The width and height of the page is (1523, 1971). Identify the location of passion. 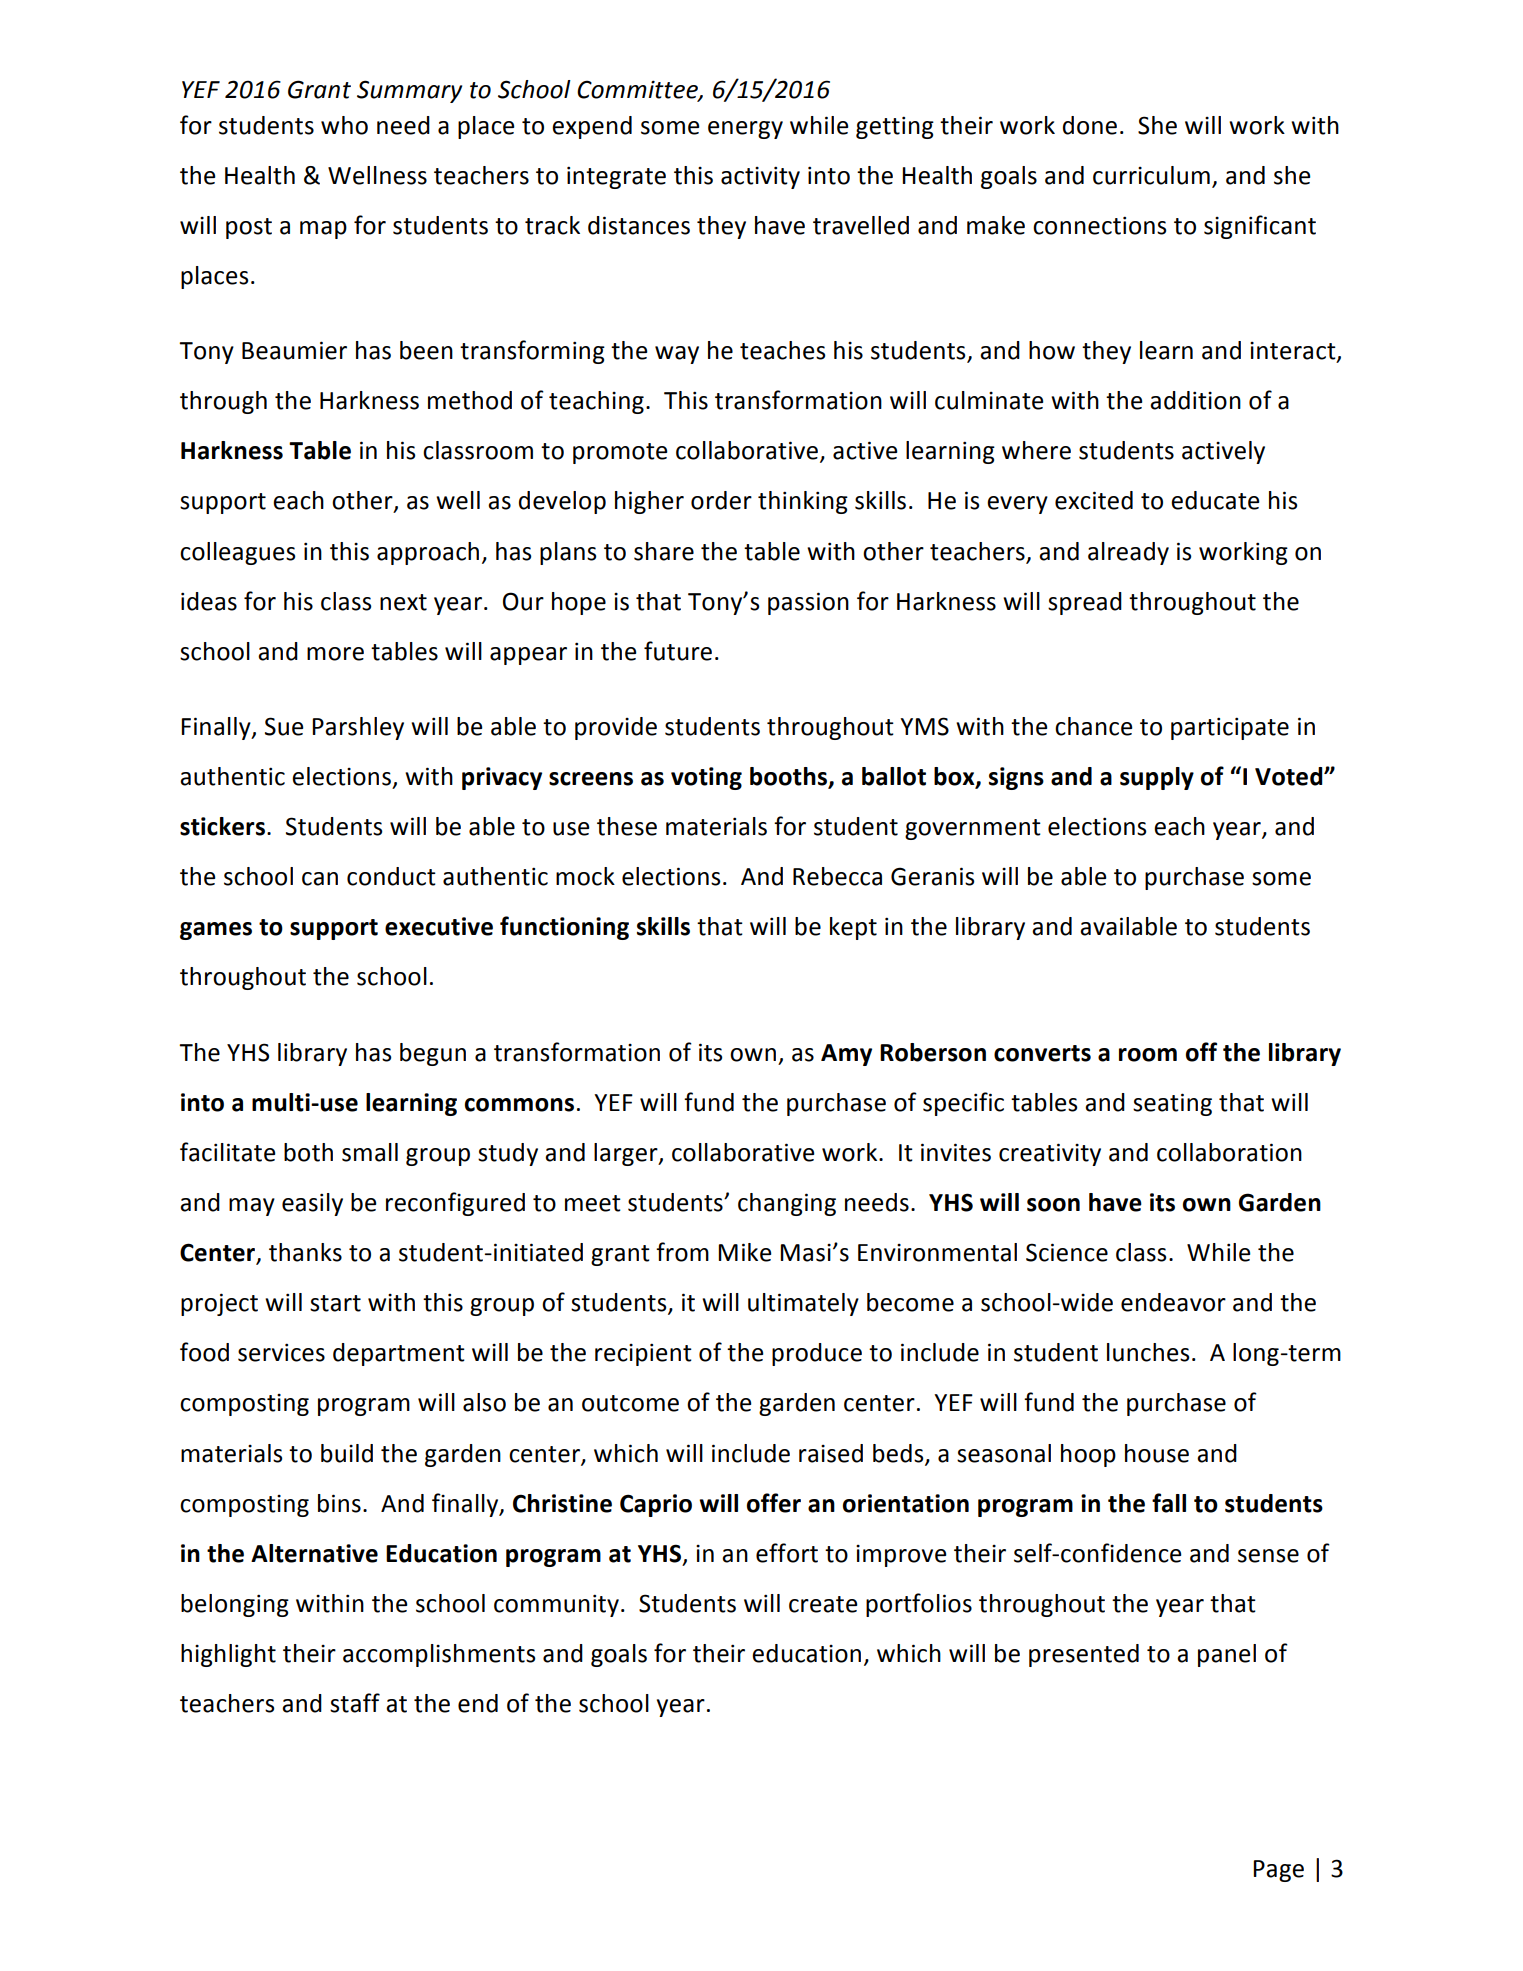
(808, 603).
